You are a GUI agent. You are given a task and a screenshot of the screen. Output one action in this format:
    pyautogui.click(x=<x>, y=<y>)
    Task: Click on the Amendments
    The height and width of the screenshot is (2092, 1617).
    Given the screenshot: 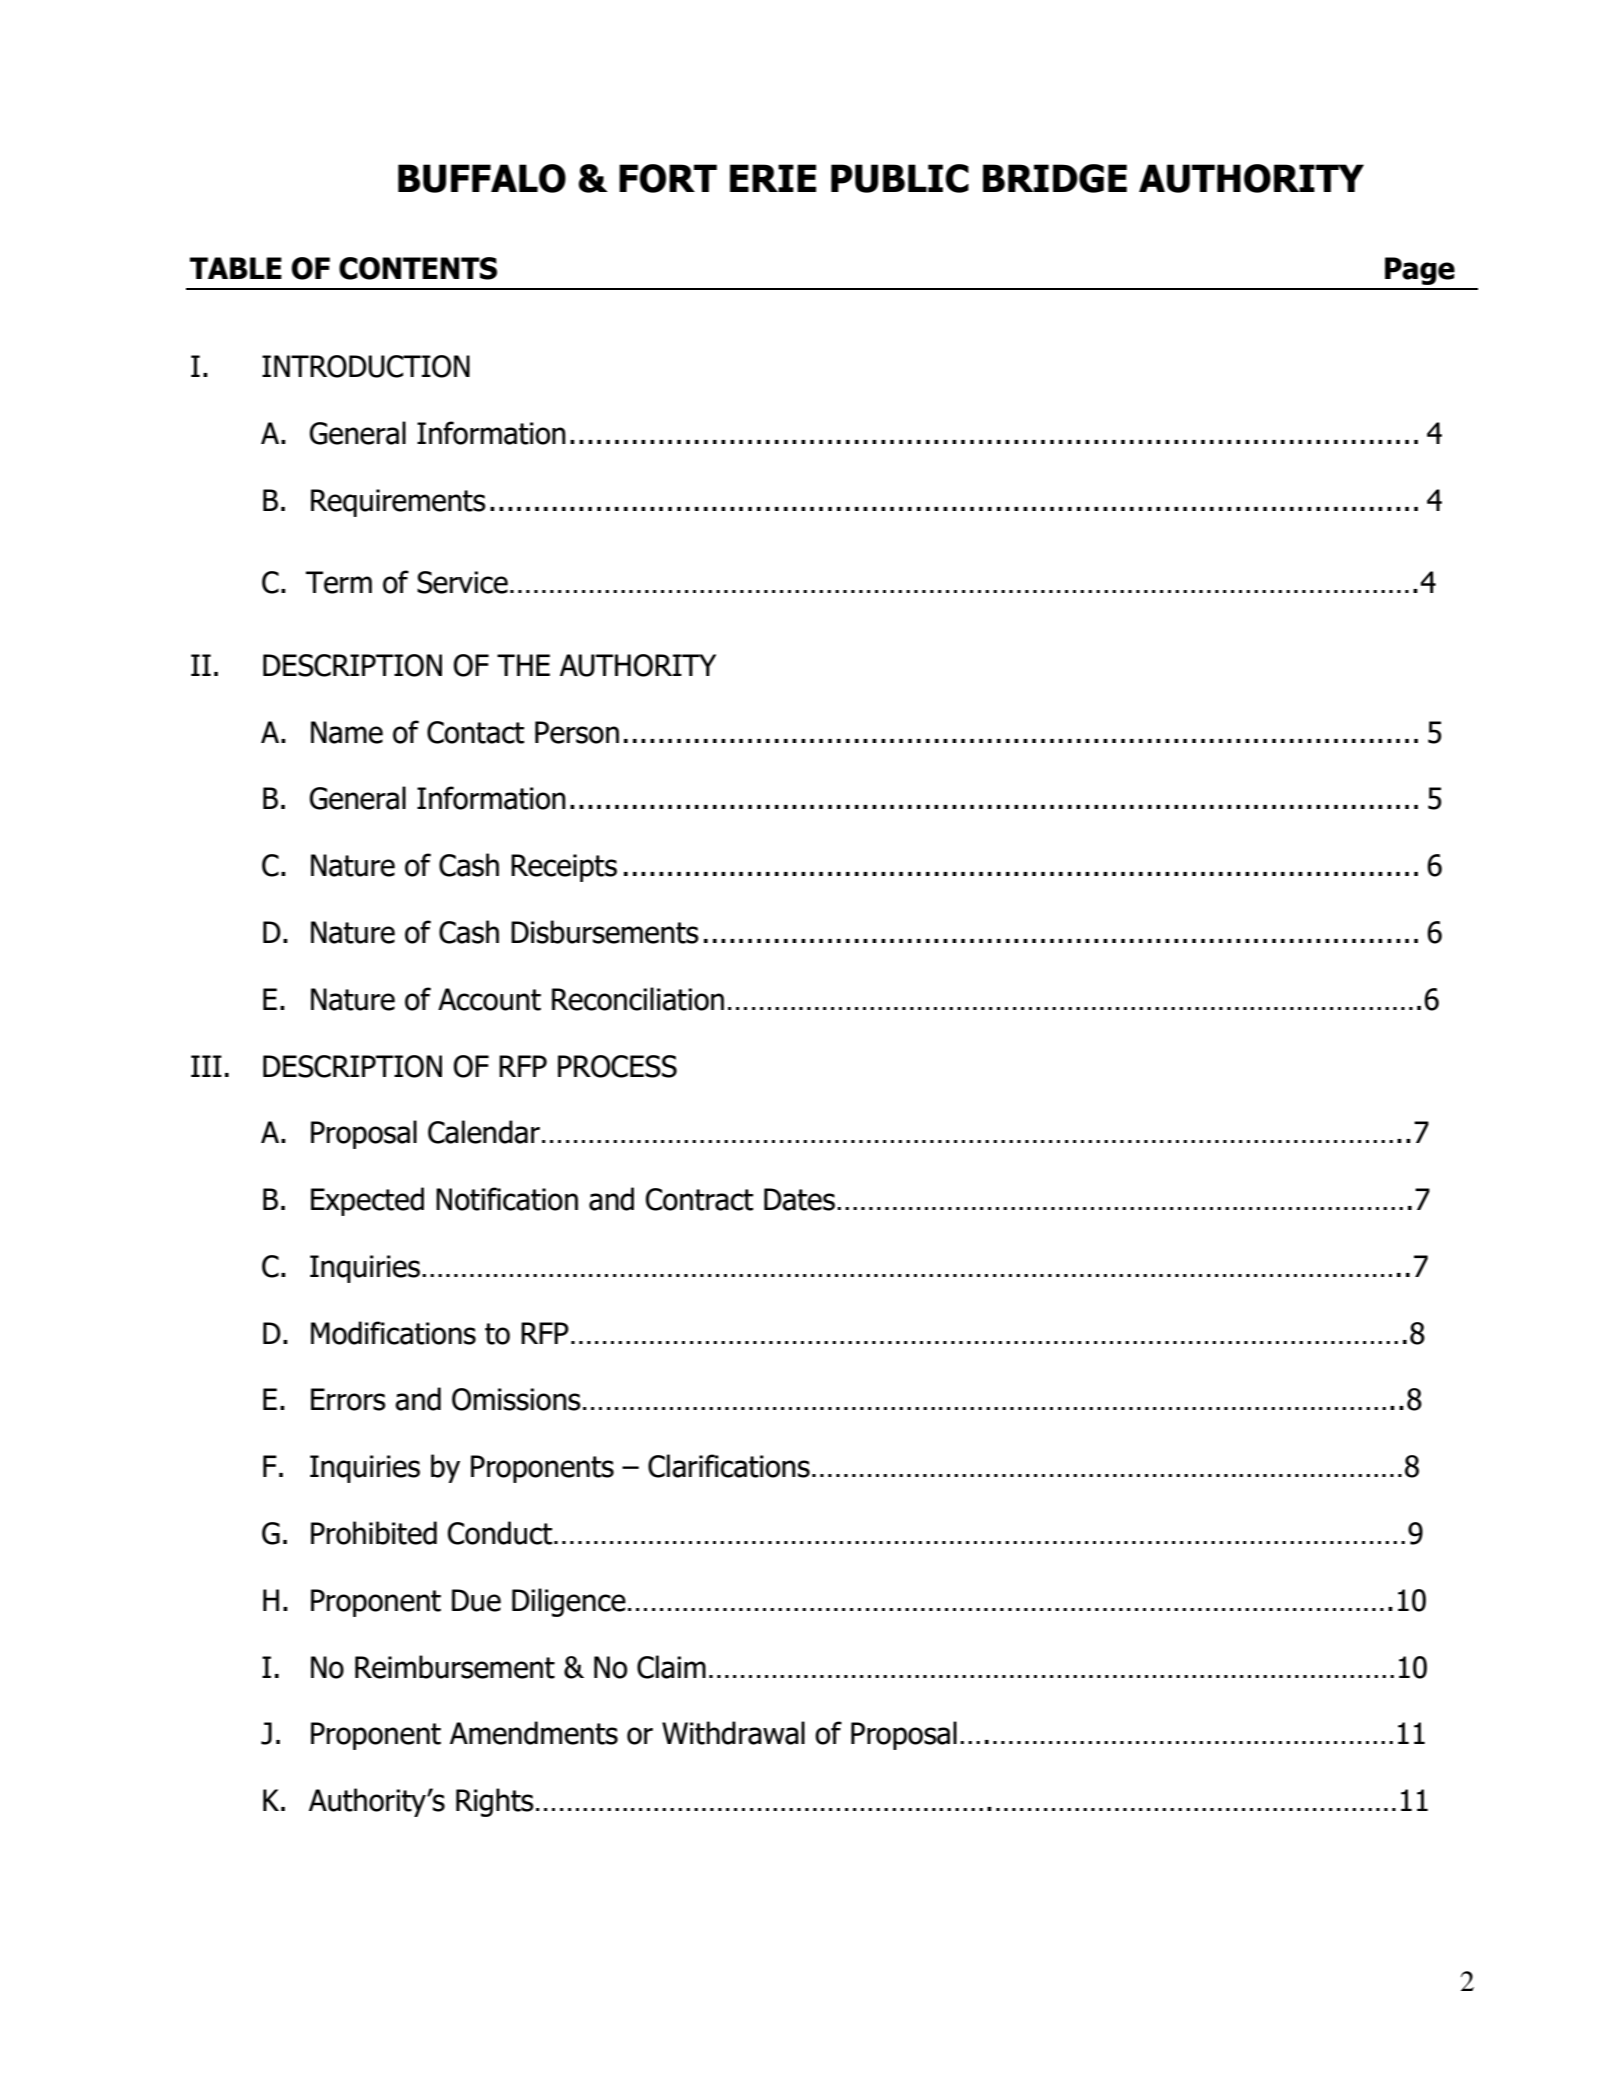 What is the action you would take?
    pyautogui.click(x=534, y=1733)
